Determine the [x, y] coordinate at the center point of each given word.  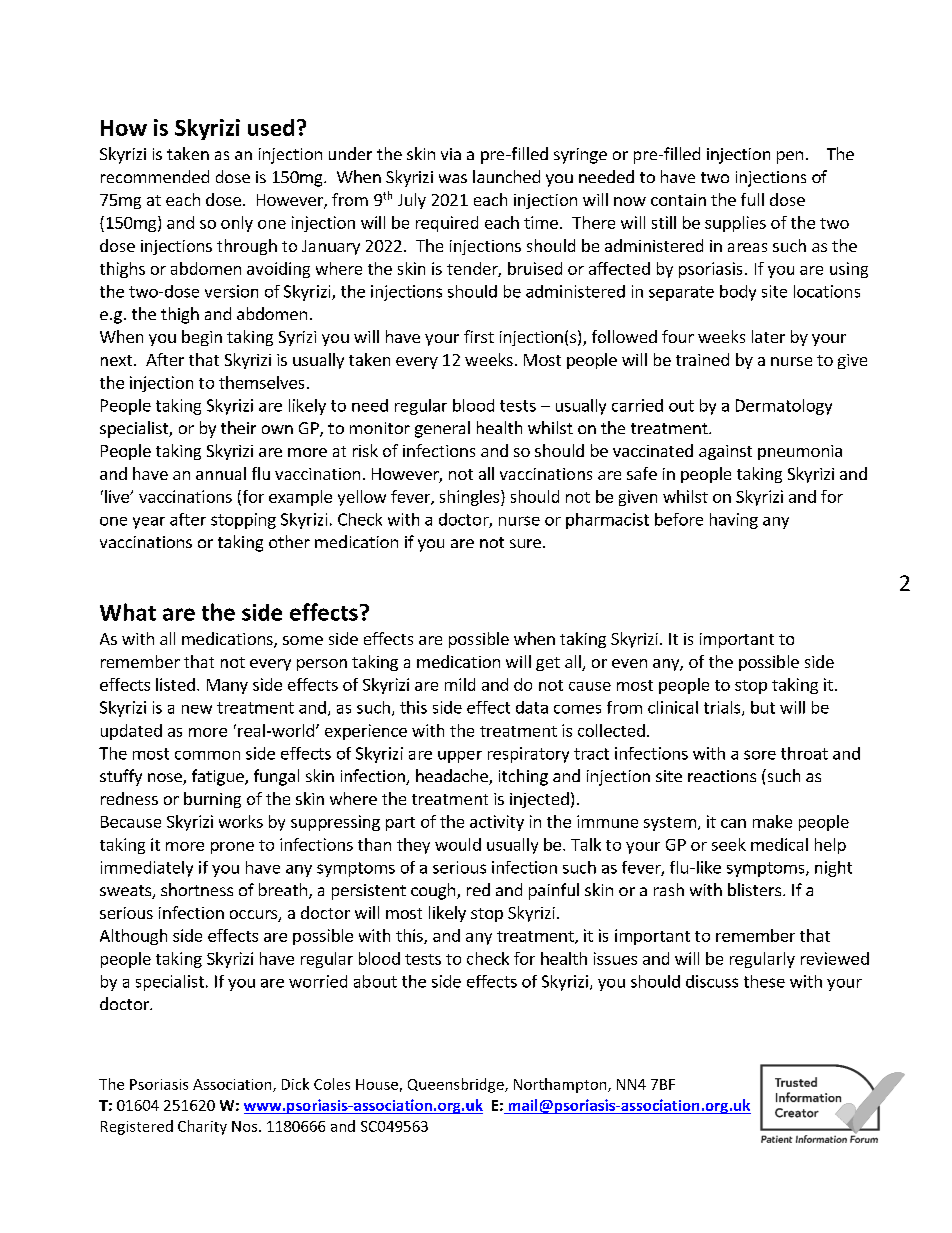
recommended [155, 176]
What [128, 612]
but [763, 707]
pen [790, 157]
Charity [202, 1127]
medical [779, 844]
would [458, 844]
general [442, 429]
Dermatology [784, 407]
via [451, 154]
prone [232, 848]
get [548, 664]
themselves [261, 382]
